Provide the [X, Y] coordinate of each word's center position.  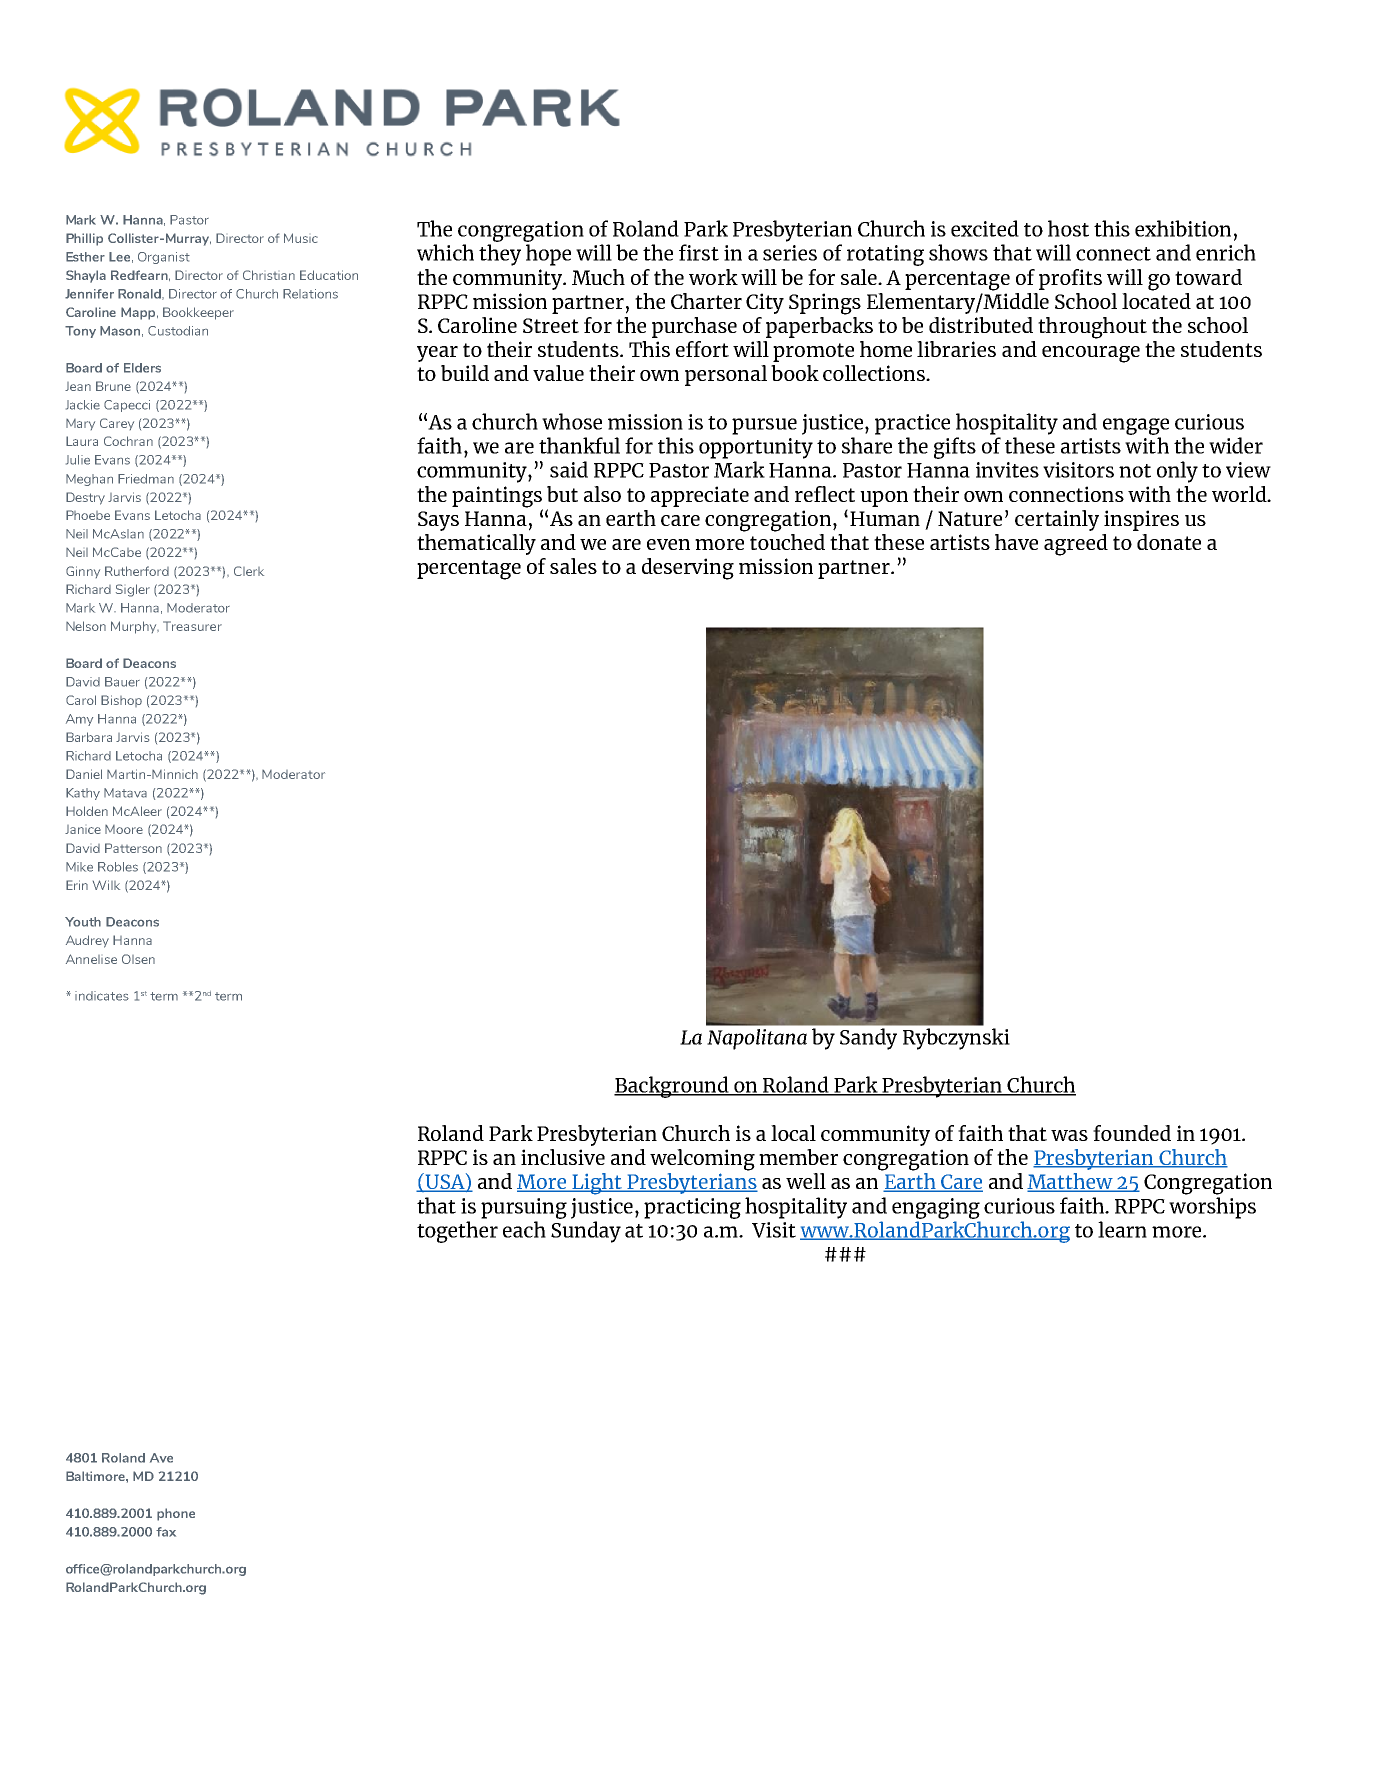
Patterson [133, 848]
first [699, 252]
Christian [269, 275]
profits [1070, 279]
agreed [1076, 545]
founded [1132, 1133]
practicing [692, 1208]
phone [176, 1514]
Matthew [1071, 1182]
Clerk [249, 571]
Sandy [868, 1039]
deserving [688, 569]
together [457, 1232]
